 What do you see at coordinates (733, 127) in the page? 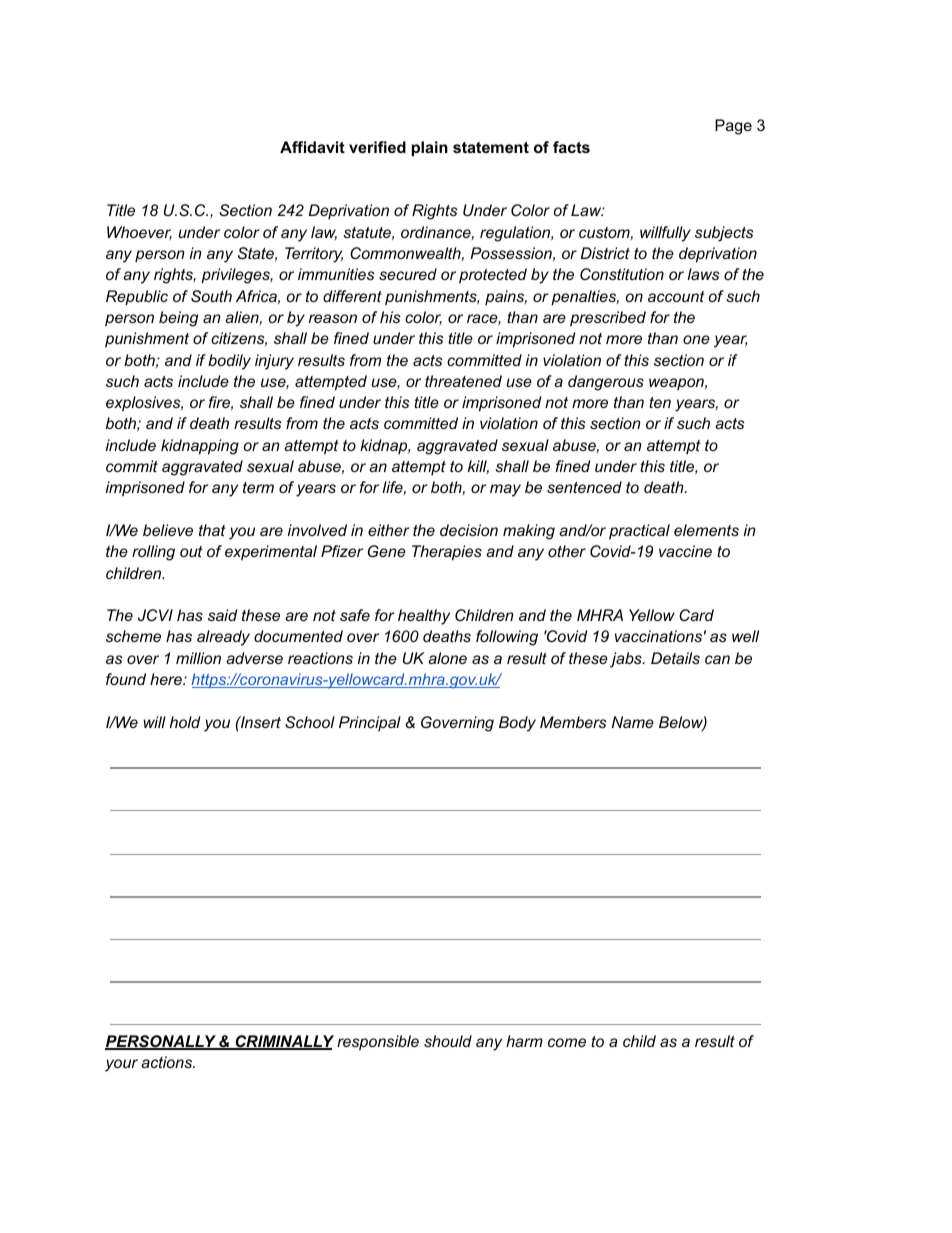
I see `Page` at bounding box center [733, 127].
